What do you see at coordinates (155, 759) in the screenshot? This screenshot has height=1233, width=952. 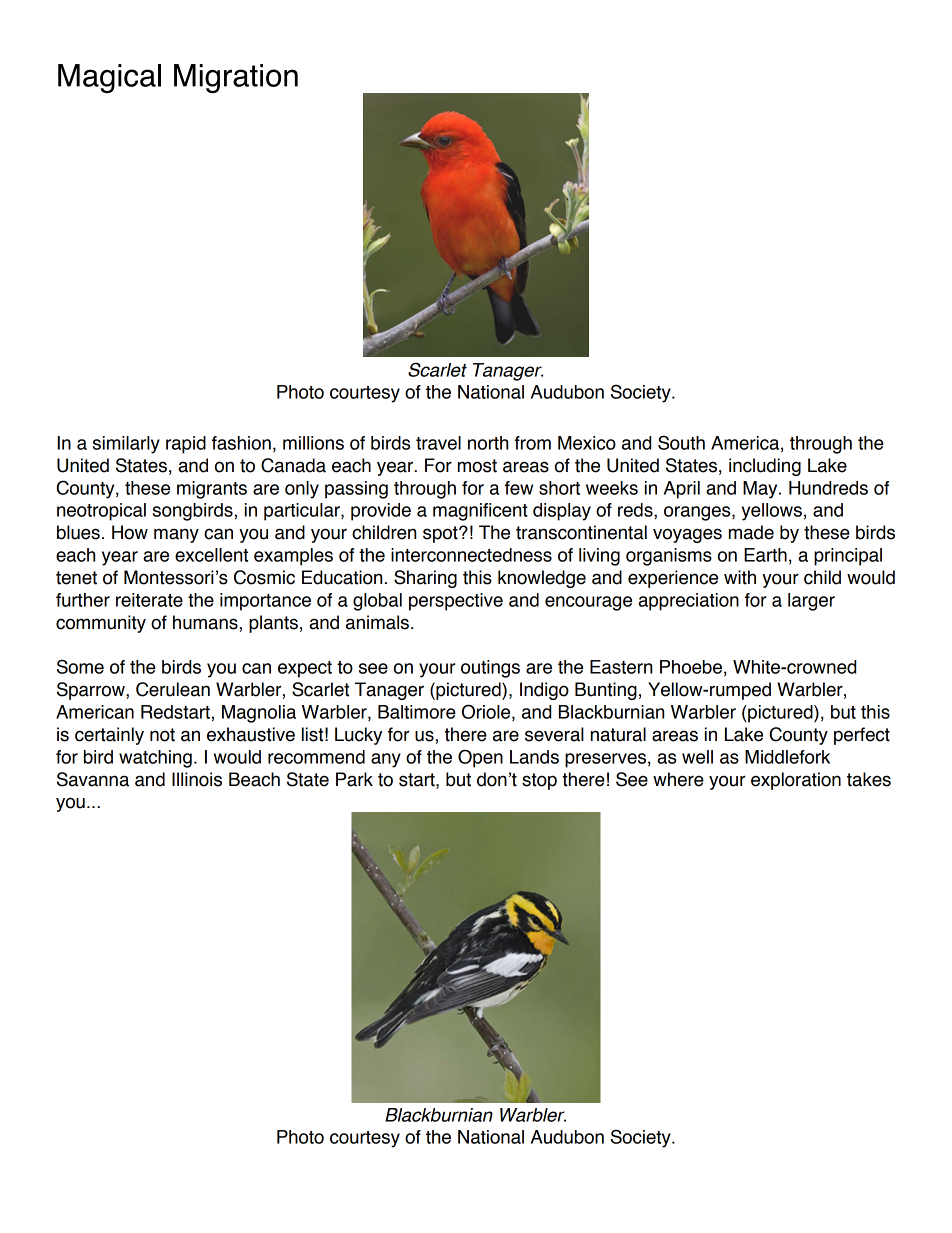 I see `watching` at bounding box center [155, 759].
